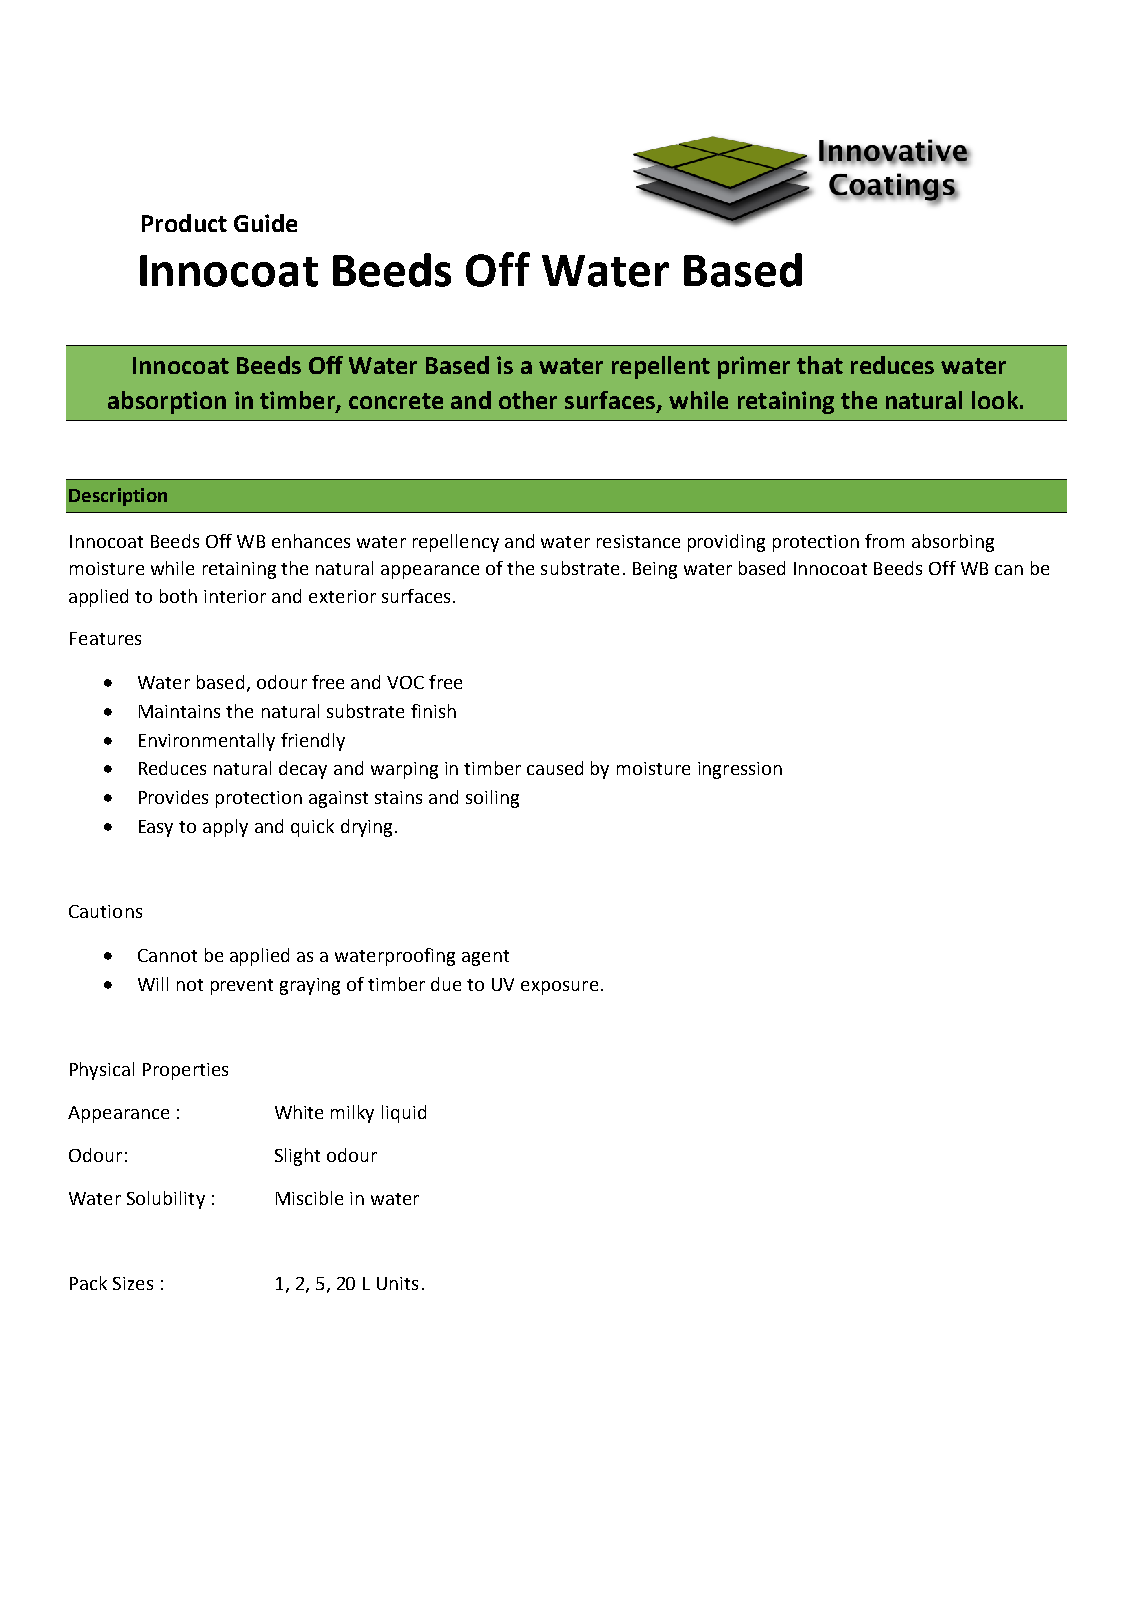 This image has width=1132, height=1601. I want to click on repellent, so click(661, 367).
